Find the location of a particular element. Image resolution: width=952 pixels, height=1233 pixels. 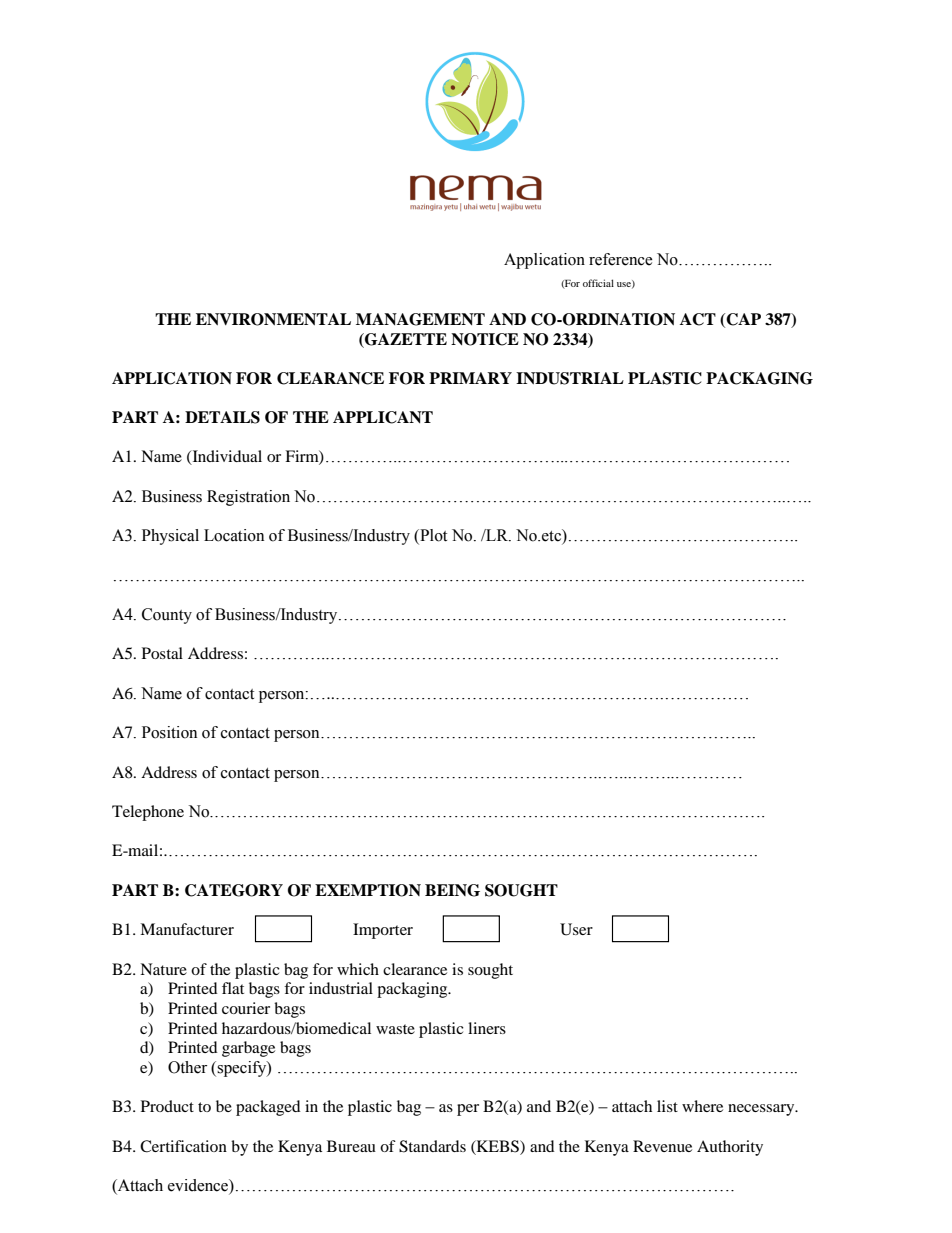

where is located at coordinates (702, 1106).
